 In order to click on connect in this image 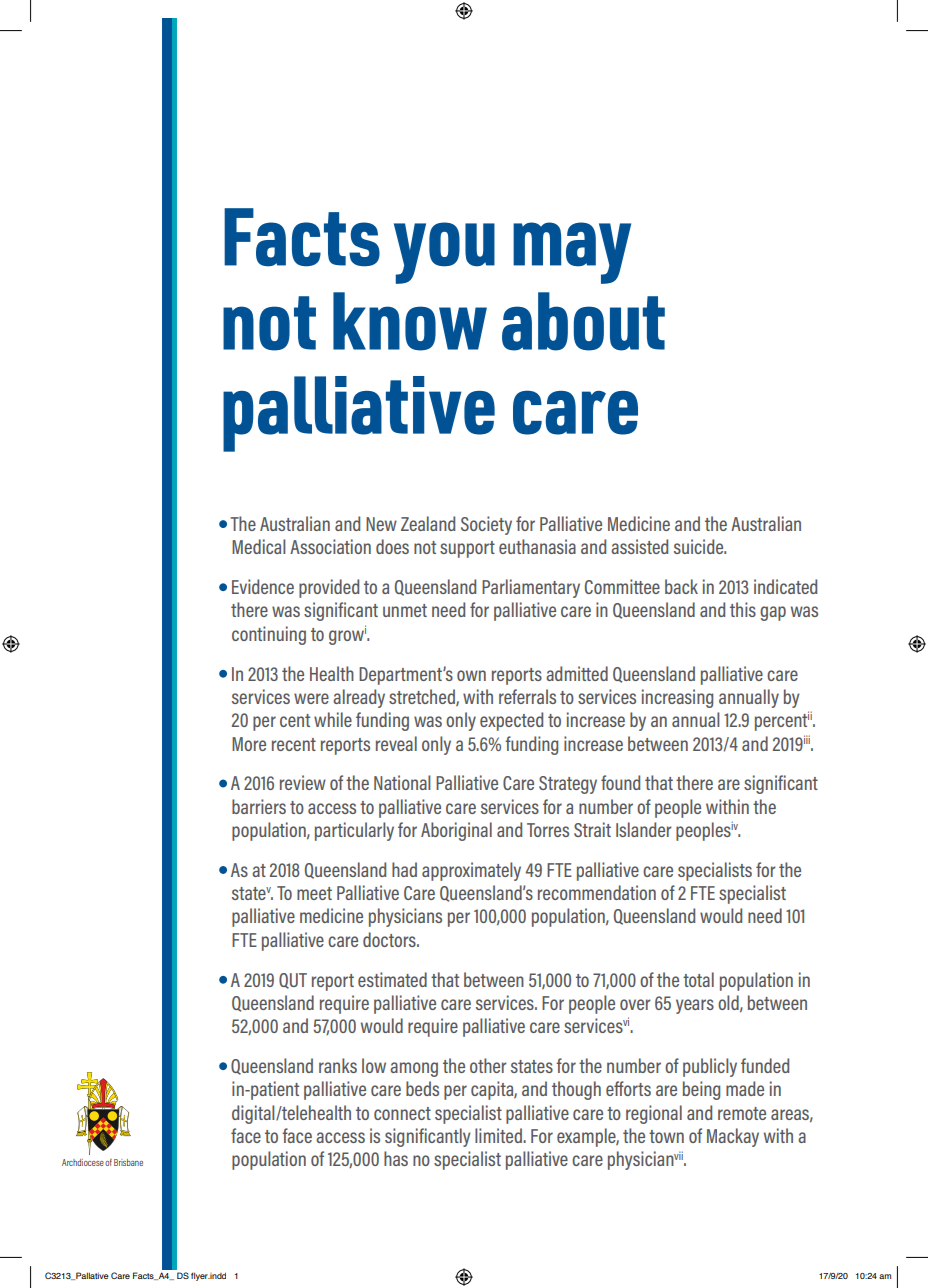, I will do `click(402, 1113)`.
